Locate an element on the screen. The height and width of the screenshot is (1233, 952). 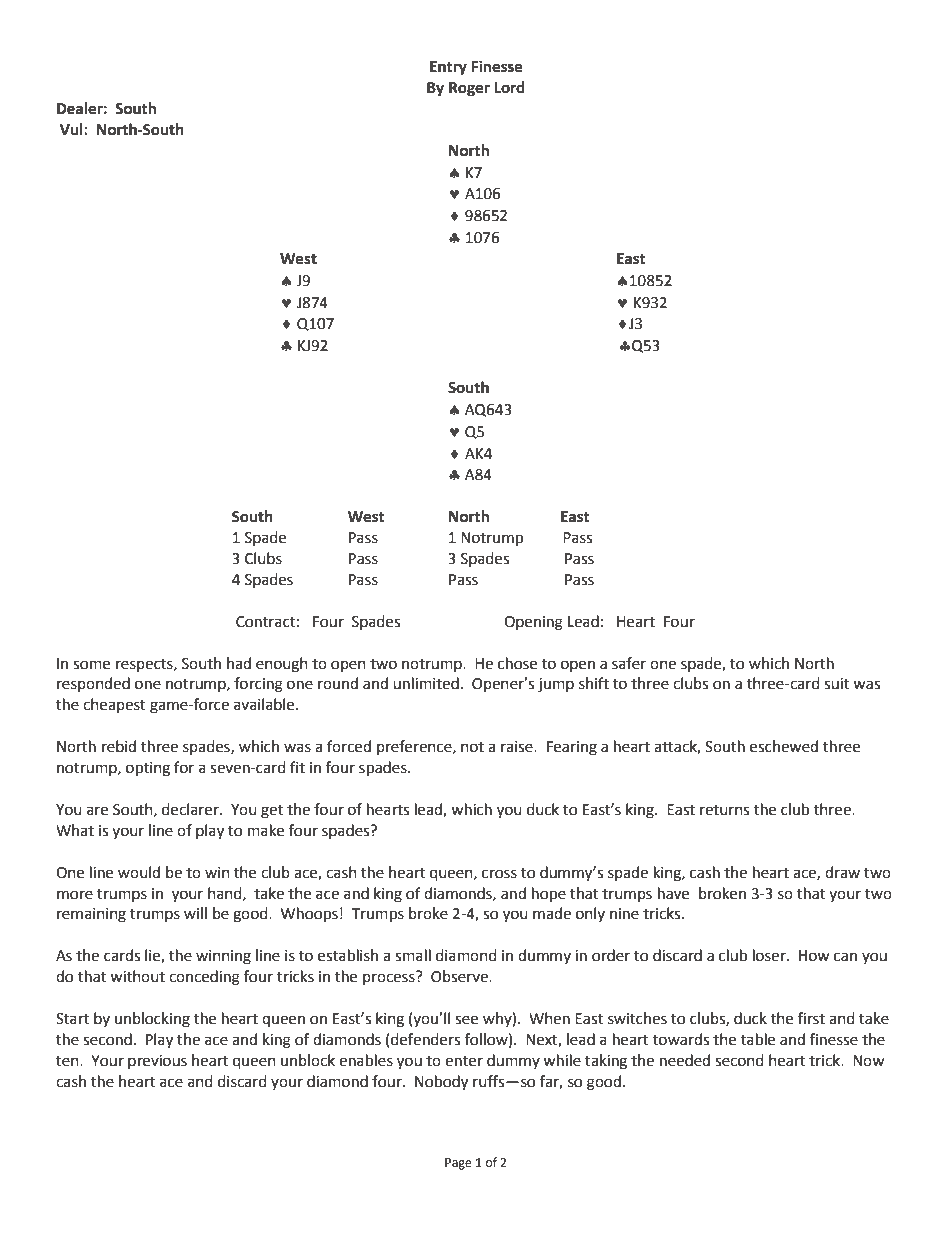
had is located at coordinates (239, 663).
